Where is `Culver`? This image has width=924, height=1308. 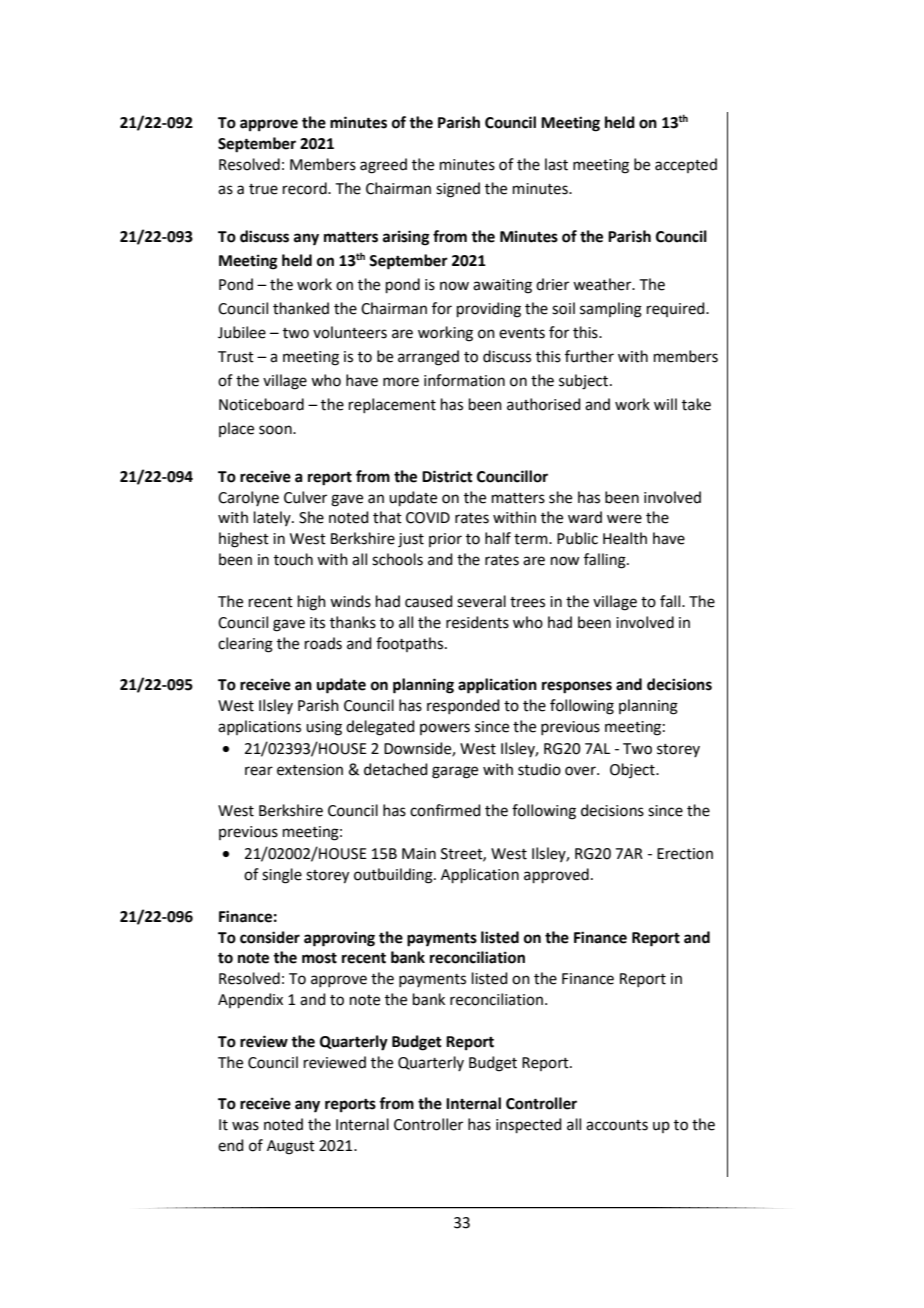
Culver is located at coordinates (305, 497).
